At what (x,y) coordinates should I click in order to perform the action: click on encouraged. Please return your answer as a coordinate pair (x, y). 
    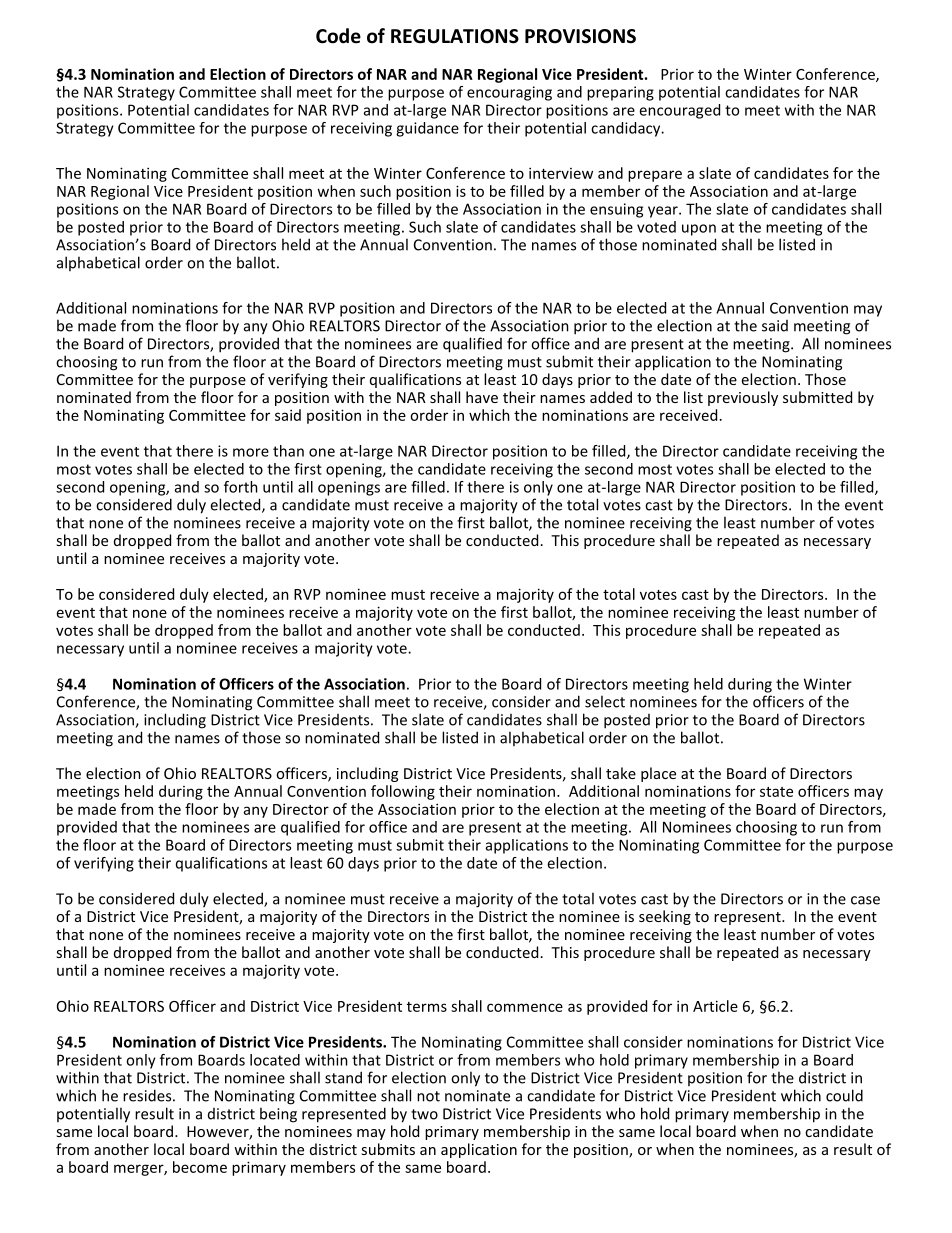
    Looking at the image, I should click on (679, 111).
